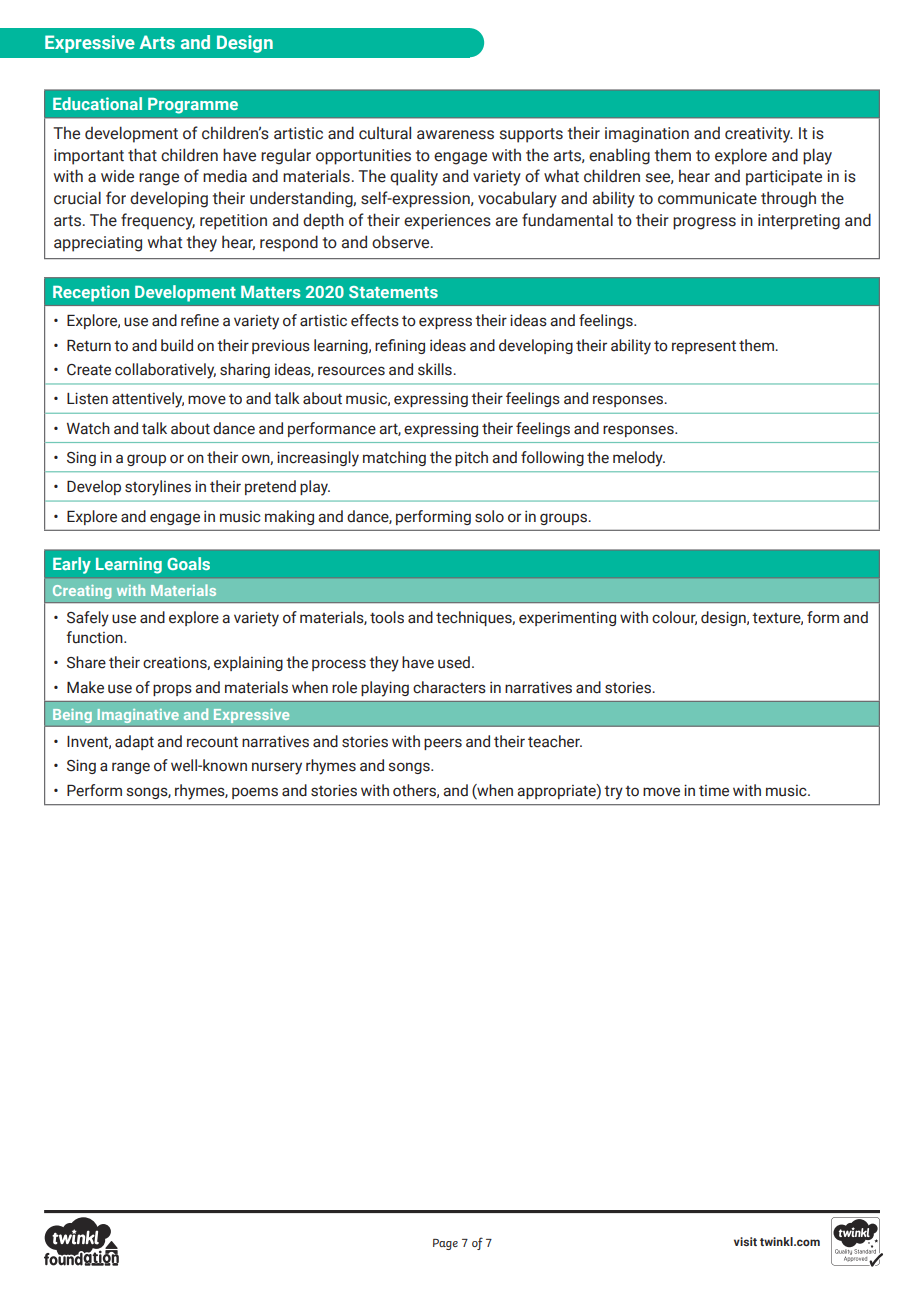  I want to click on Page, so click(445, 1244).
